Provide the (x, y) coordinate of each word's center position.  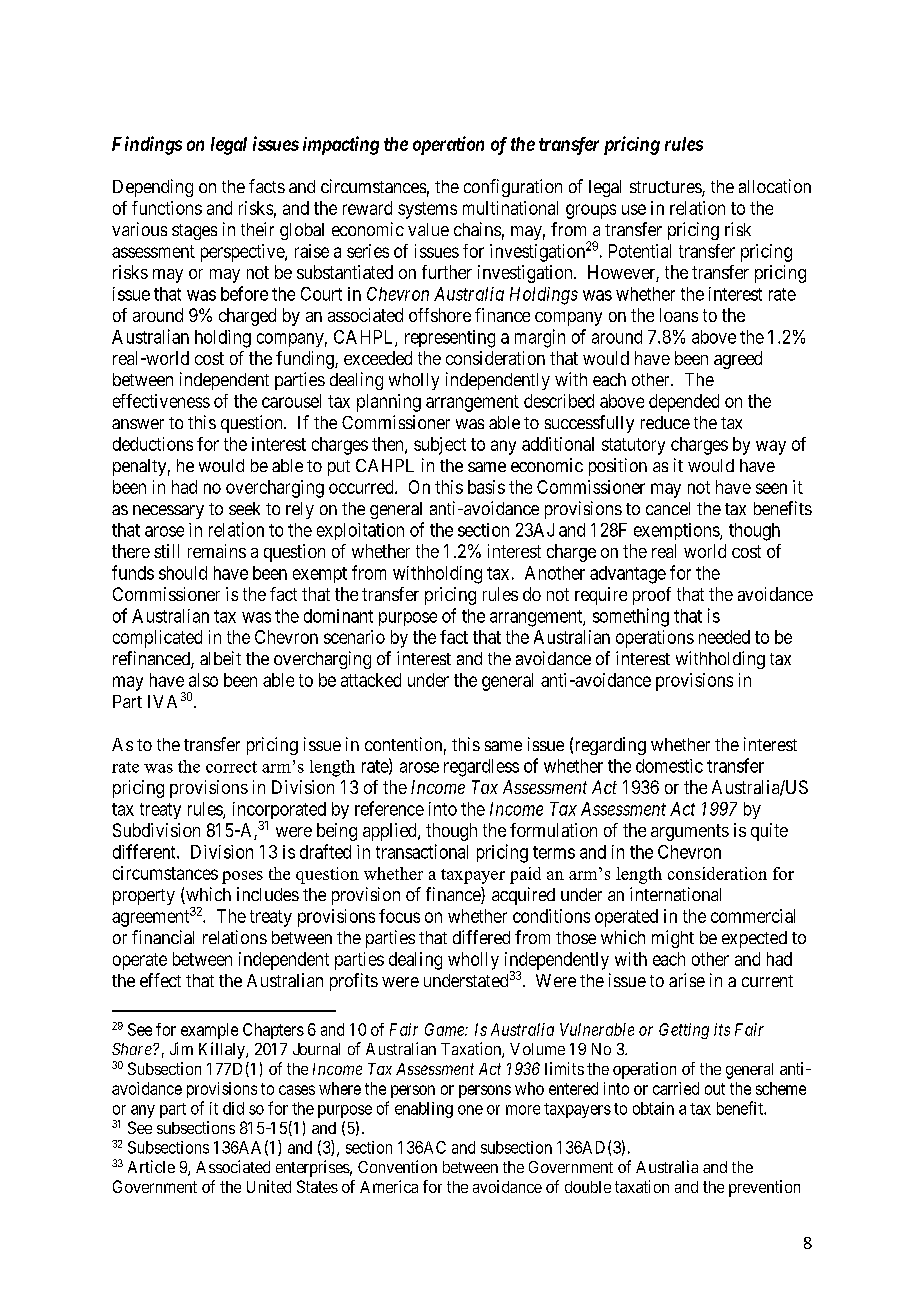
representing (450, 339)
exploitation (360, 531)
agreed (738, 360)
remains (217, 551)
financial (163, 937)
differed (481, 937)
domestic (669, 766)
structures (666, 188)
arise (687, 980)
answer (138, 424)
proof (652, 596)
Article (151, 1166)
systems (427, 210)
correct (231, 767)
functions (167, 208)
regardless (481, 768)
